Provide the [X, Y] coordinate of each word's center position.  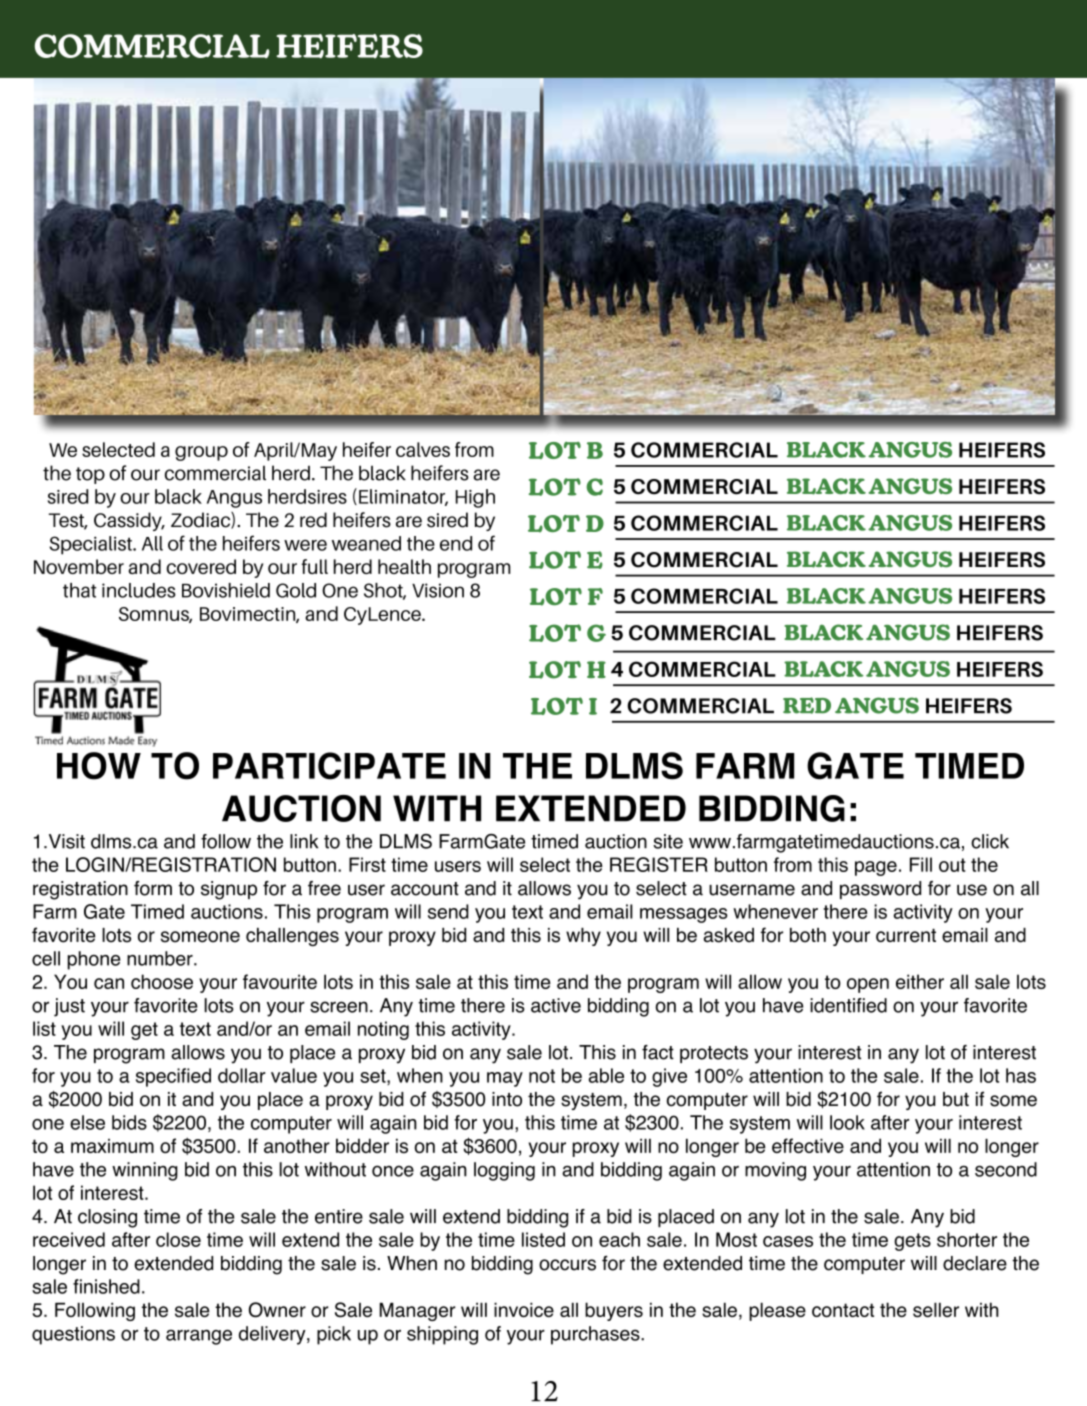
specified [173, 1077]
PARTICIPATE [329, 766]
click [990, 841]
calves [423, 449]
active [556, 1005]
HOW [99, 766]
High [475, 498]
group [201, 453]
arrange [199, 1337]
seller [936, 1310]
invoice [524, 1309]
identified [848, 1005]
